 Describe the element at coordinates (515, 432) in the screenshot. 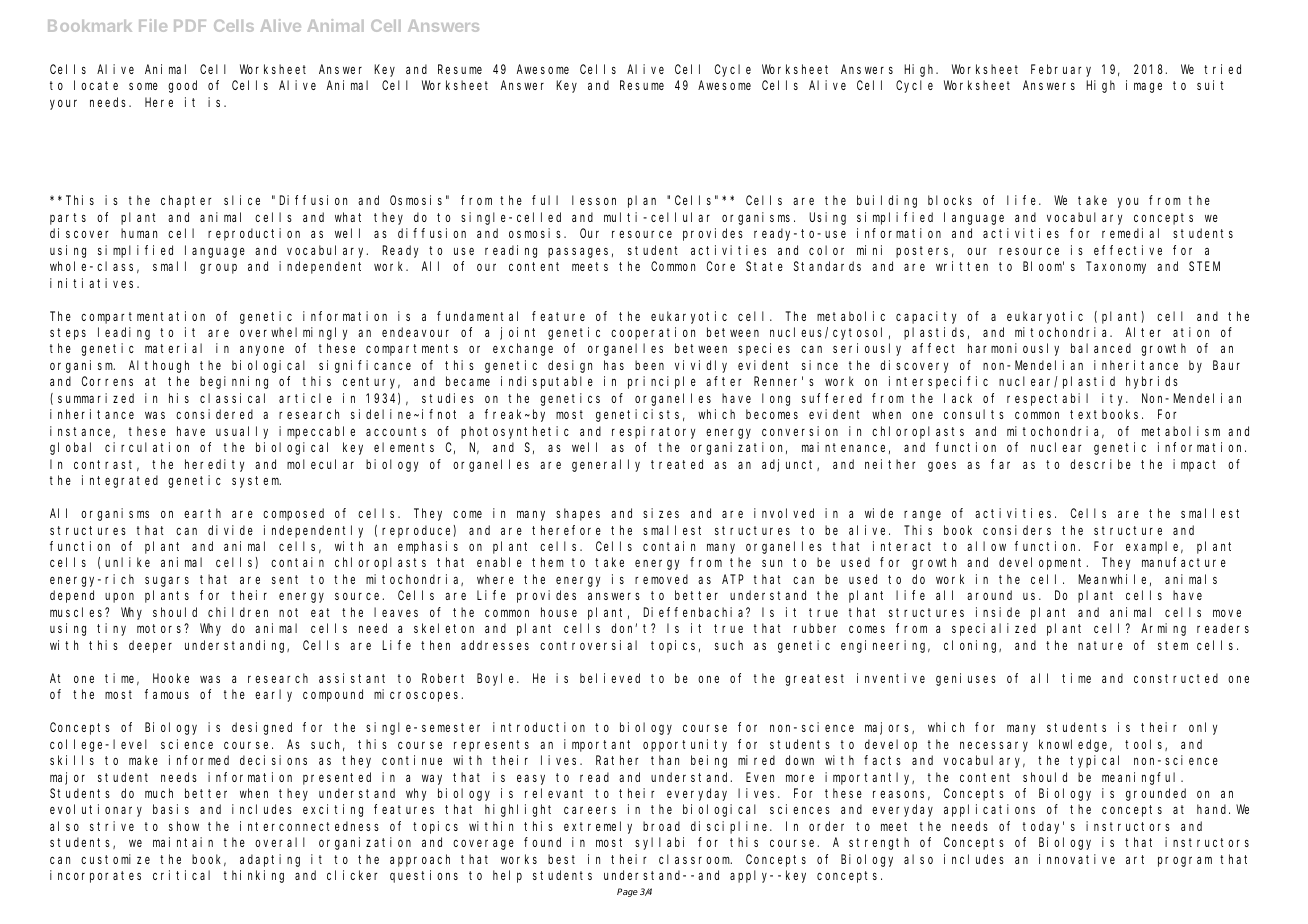

I see `photosynthetic` at that location.
